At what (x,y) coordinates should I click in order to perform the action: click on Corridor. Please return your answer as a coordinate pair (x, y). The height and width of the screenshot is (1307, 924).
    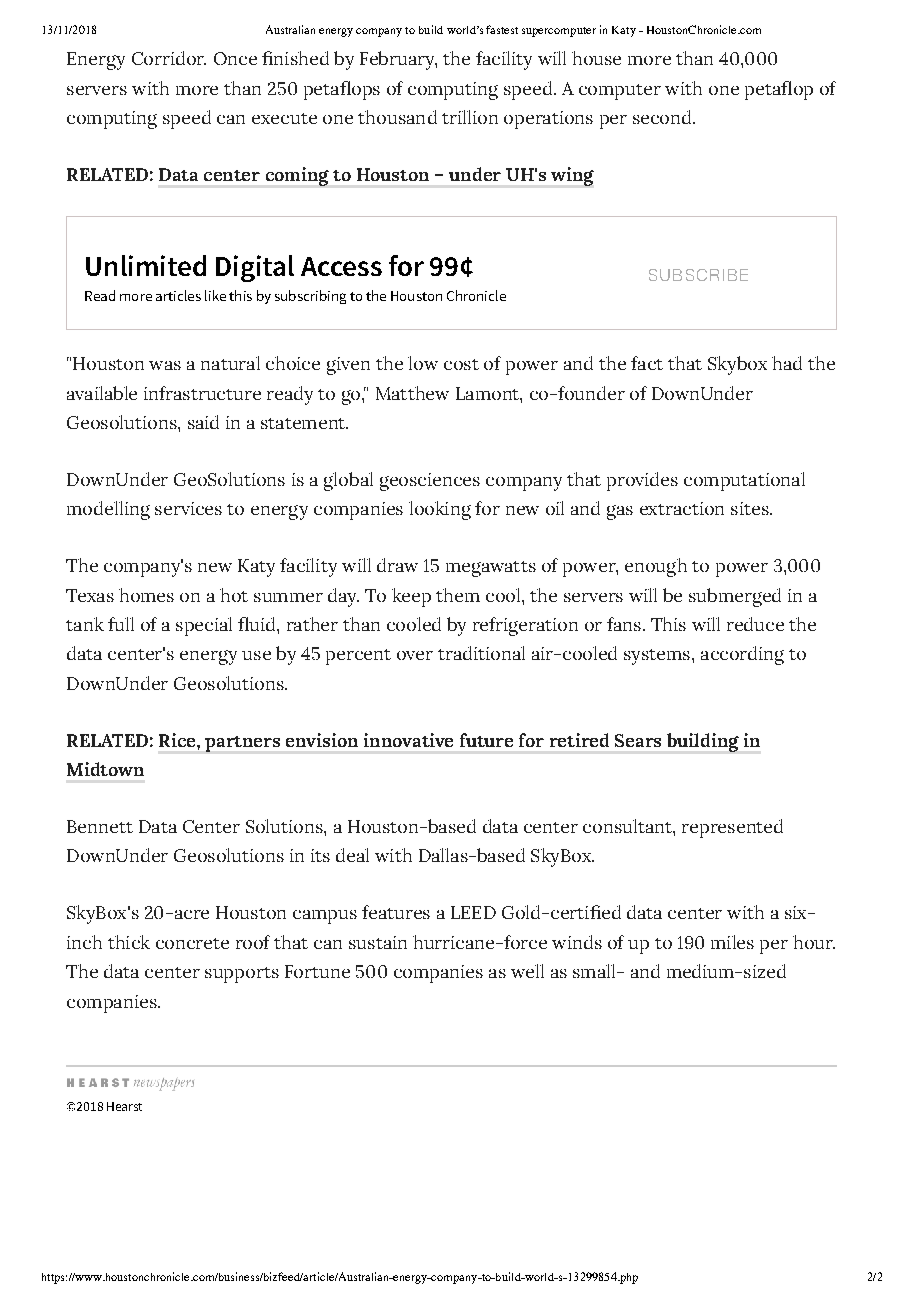
    Looking at the image, I should click on (169, 58).
